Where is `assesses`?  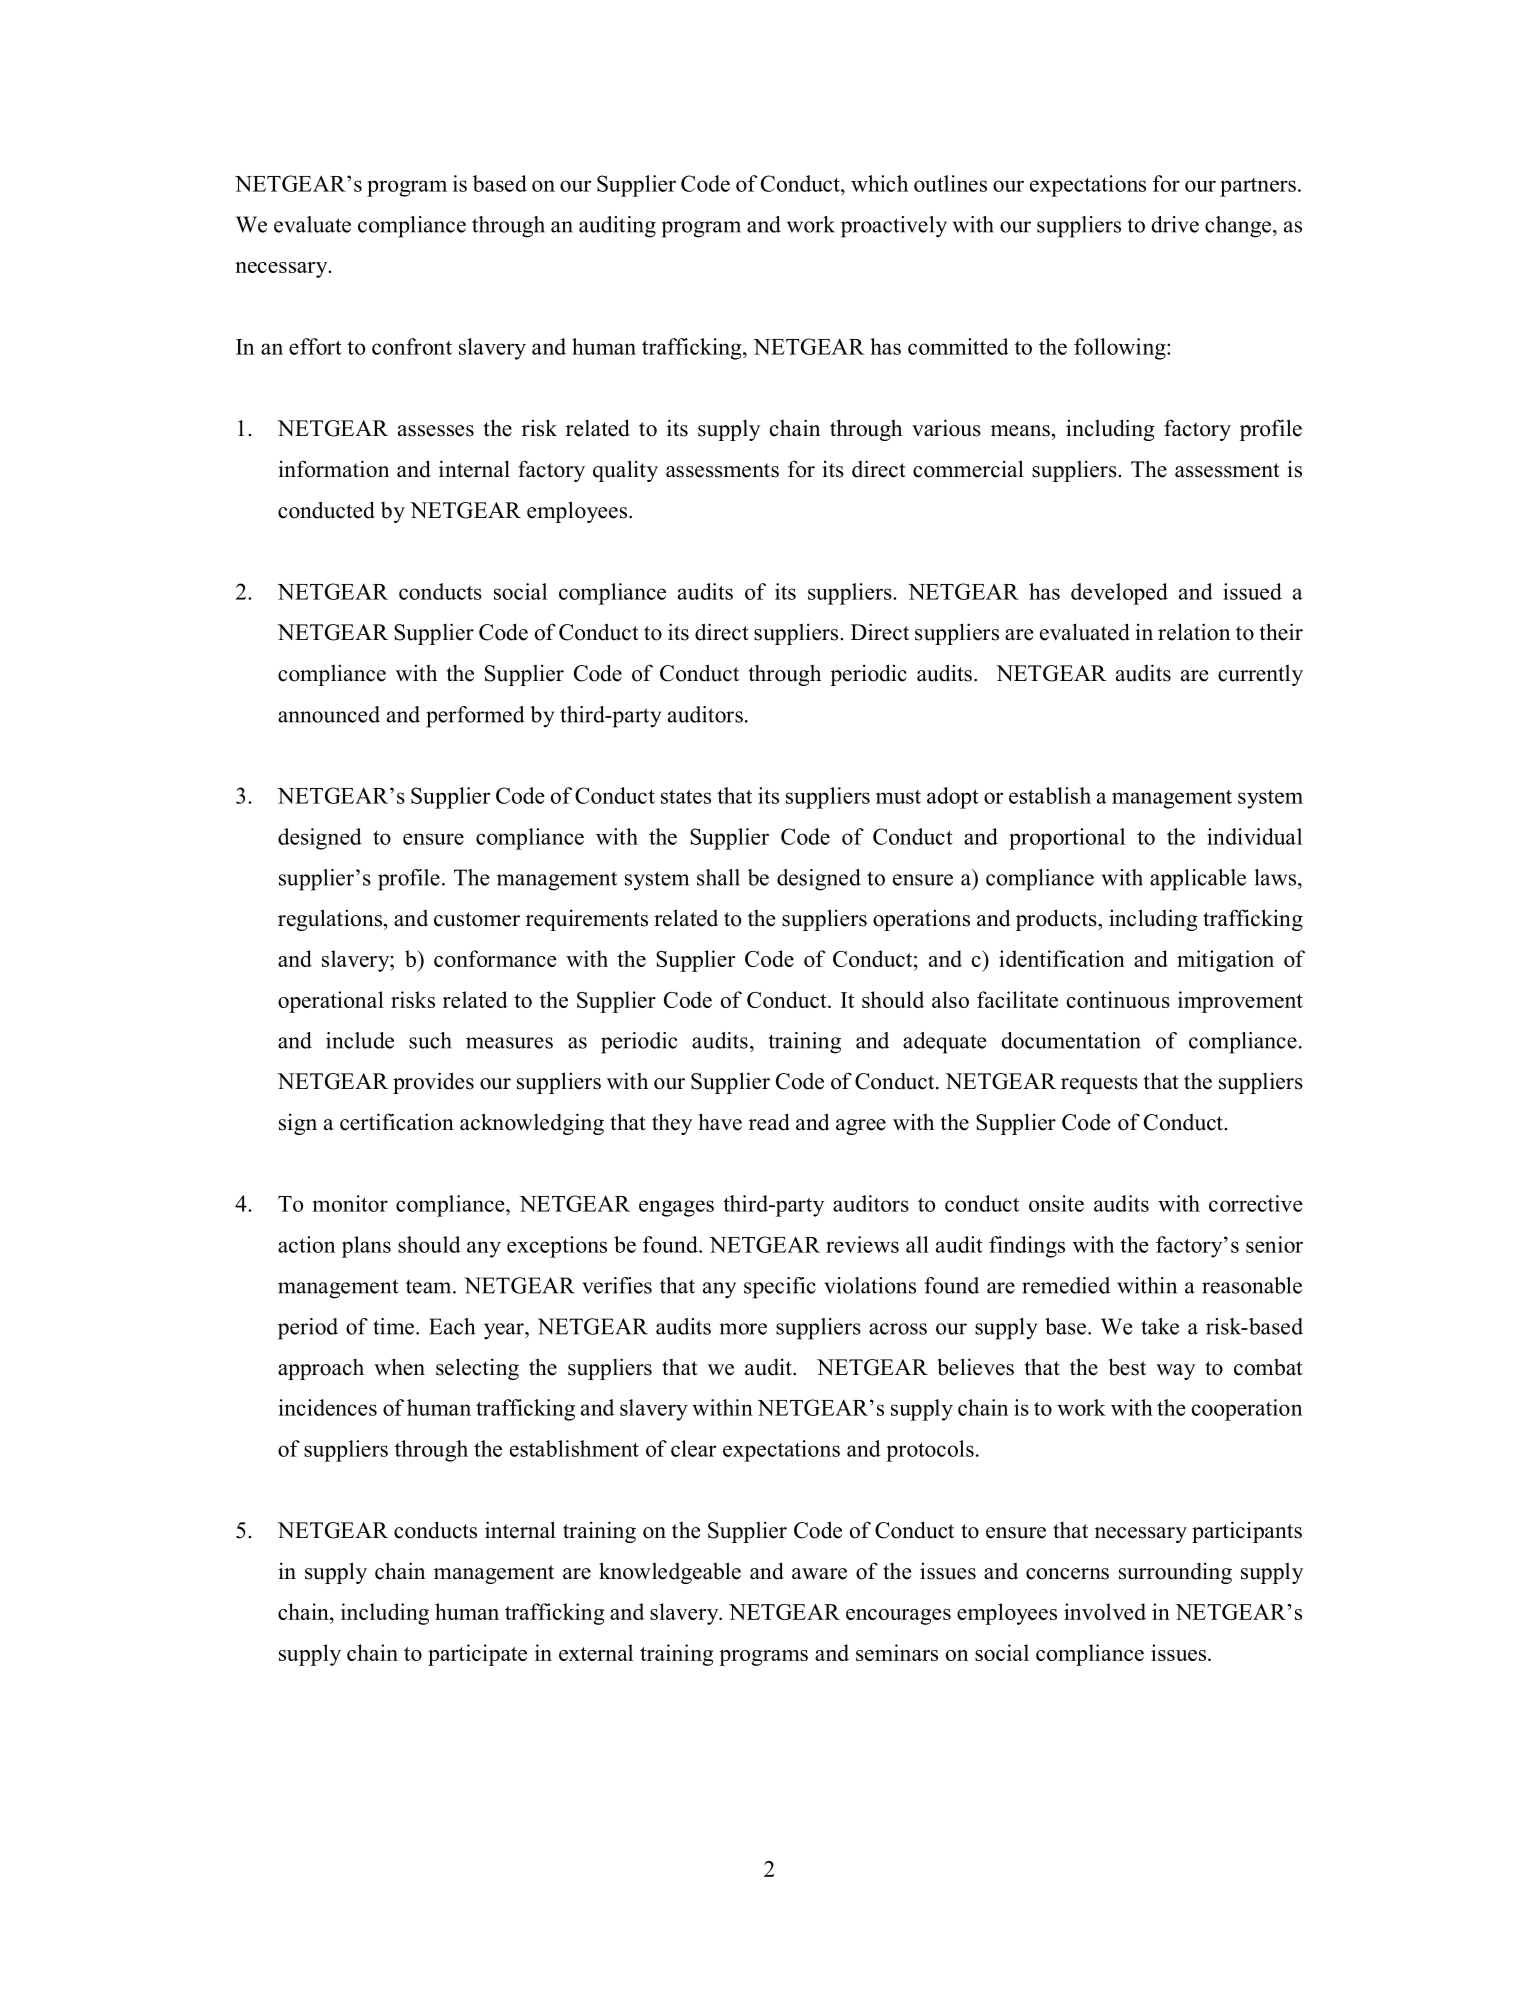
assesses is located at coordinates (436, 431).
